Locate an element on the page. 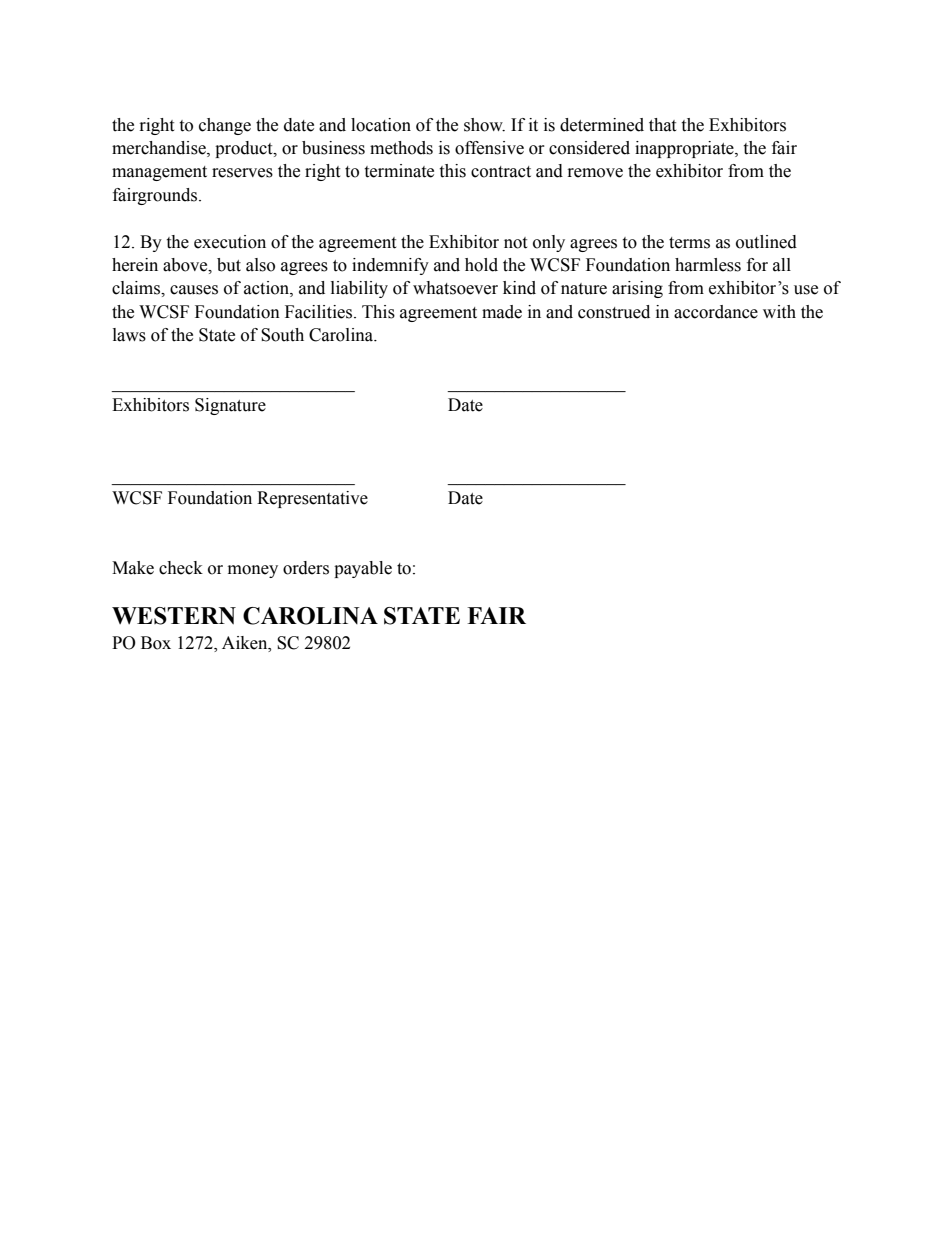 The height and width of the page is (1233, 952). WESTERN is located at coordinates (174, 616).
